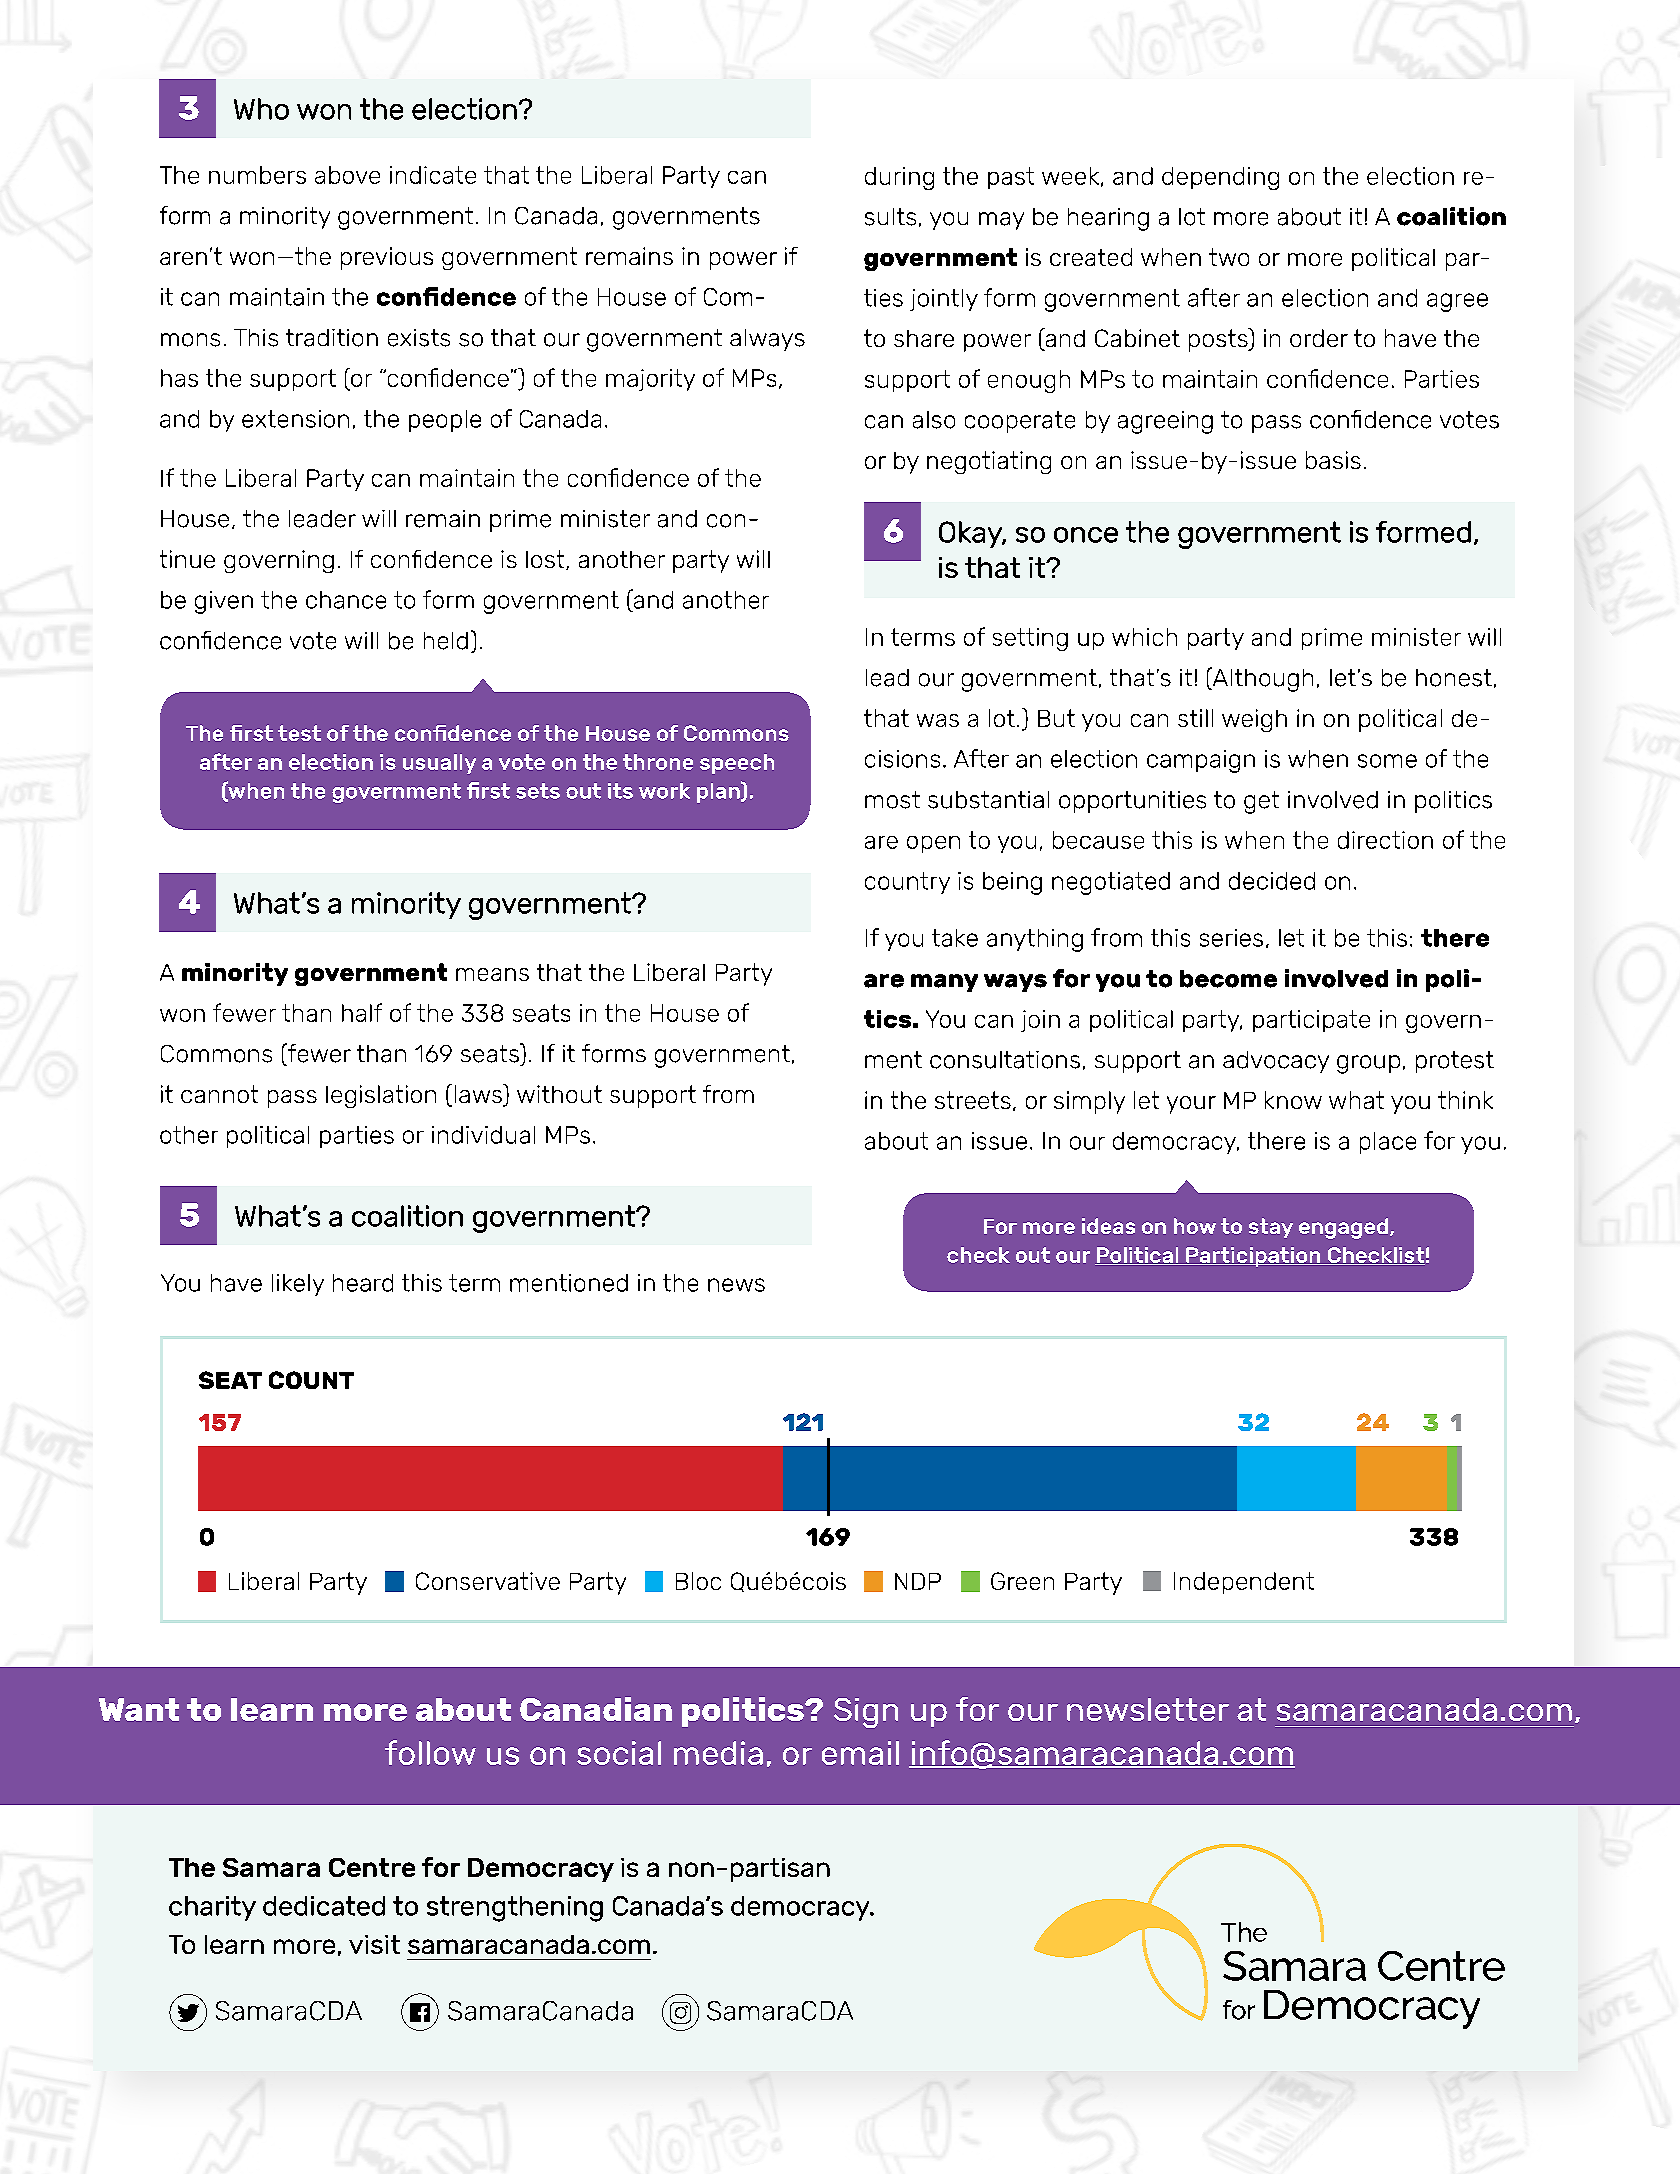 Image resolution: width=1680 pixels, height=2174 pixels. What do you see at coordinates (1220, 178) in the document?
I see `depending` at bounding box center [1220, 178].
